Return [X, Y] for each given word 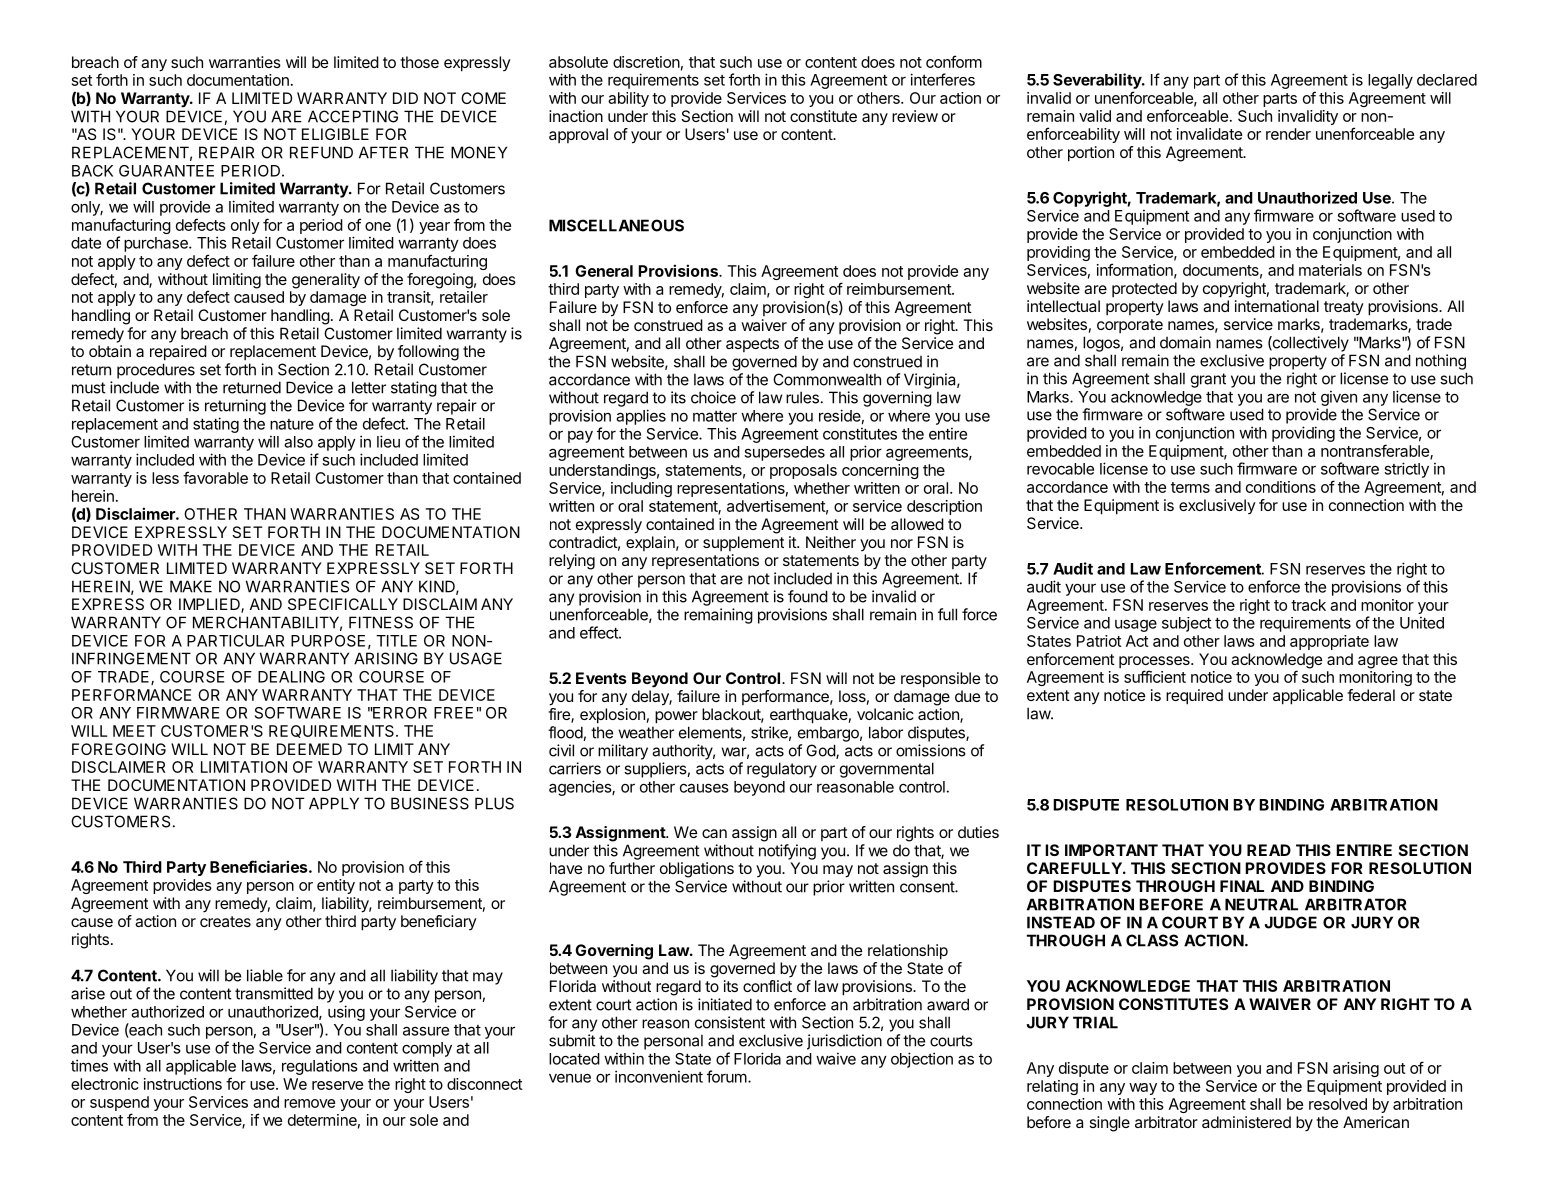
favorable [215, 477]
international [1277, 306]
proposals [803, 471]
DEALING [291, 677]
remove [309, 1103]
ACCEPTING [353, 116]
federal [1371, 695]
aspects [752, 345]
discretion [646, 62]
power [676, 717]
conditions [1281, 487]
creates [225, 921]
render [1288, 134]
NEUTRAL [1261, 904]
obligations [697, 870]
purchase [157, 244]
